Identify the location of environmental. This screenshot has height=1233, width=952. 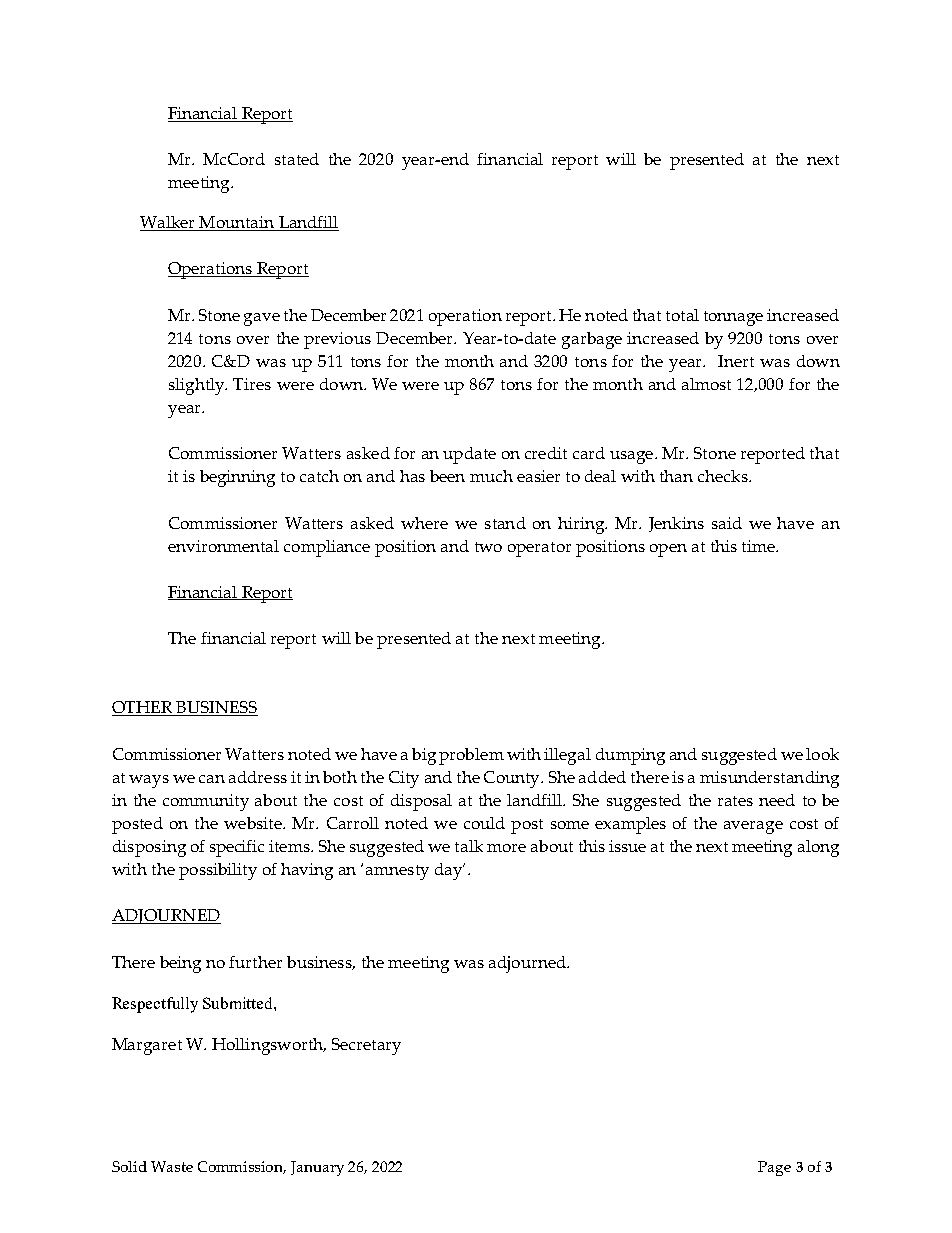
(223, 546).
